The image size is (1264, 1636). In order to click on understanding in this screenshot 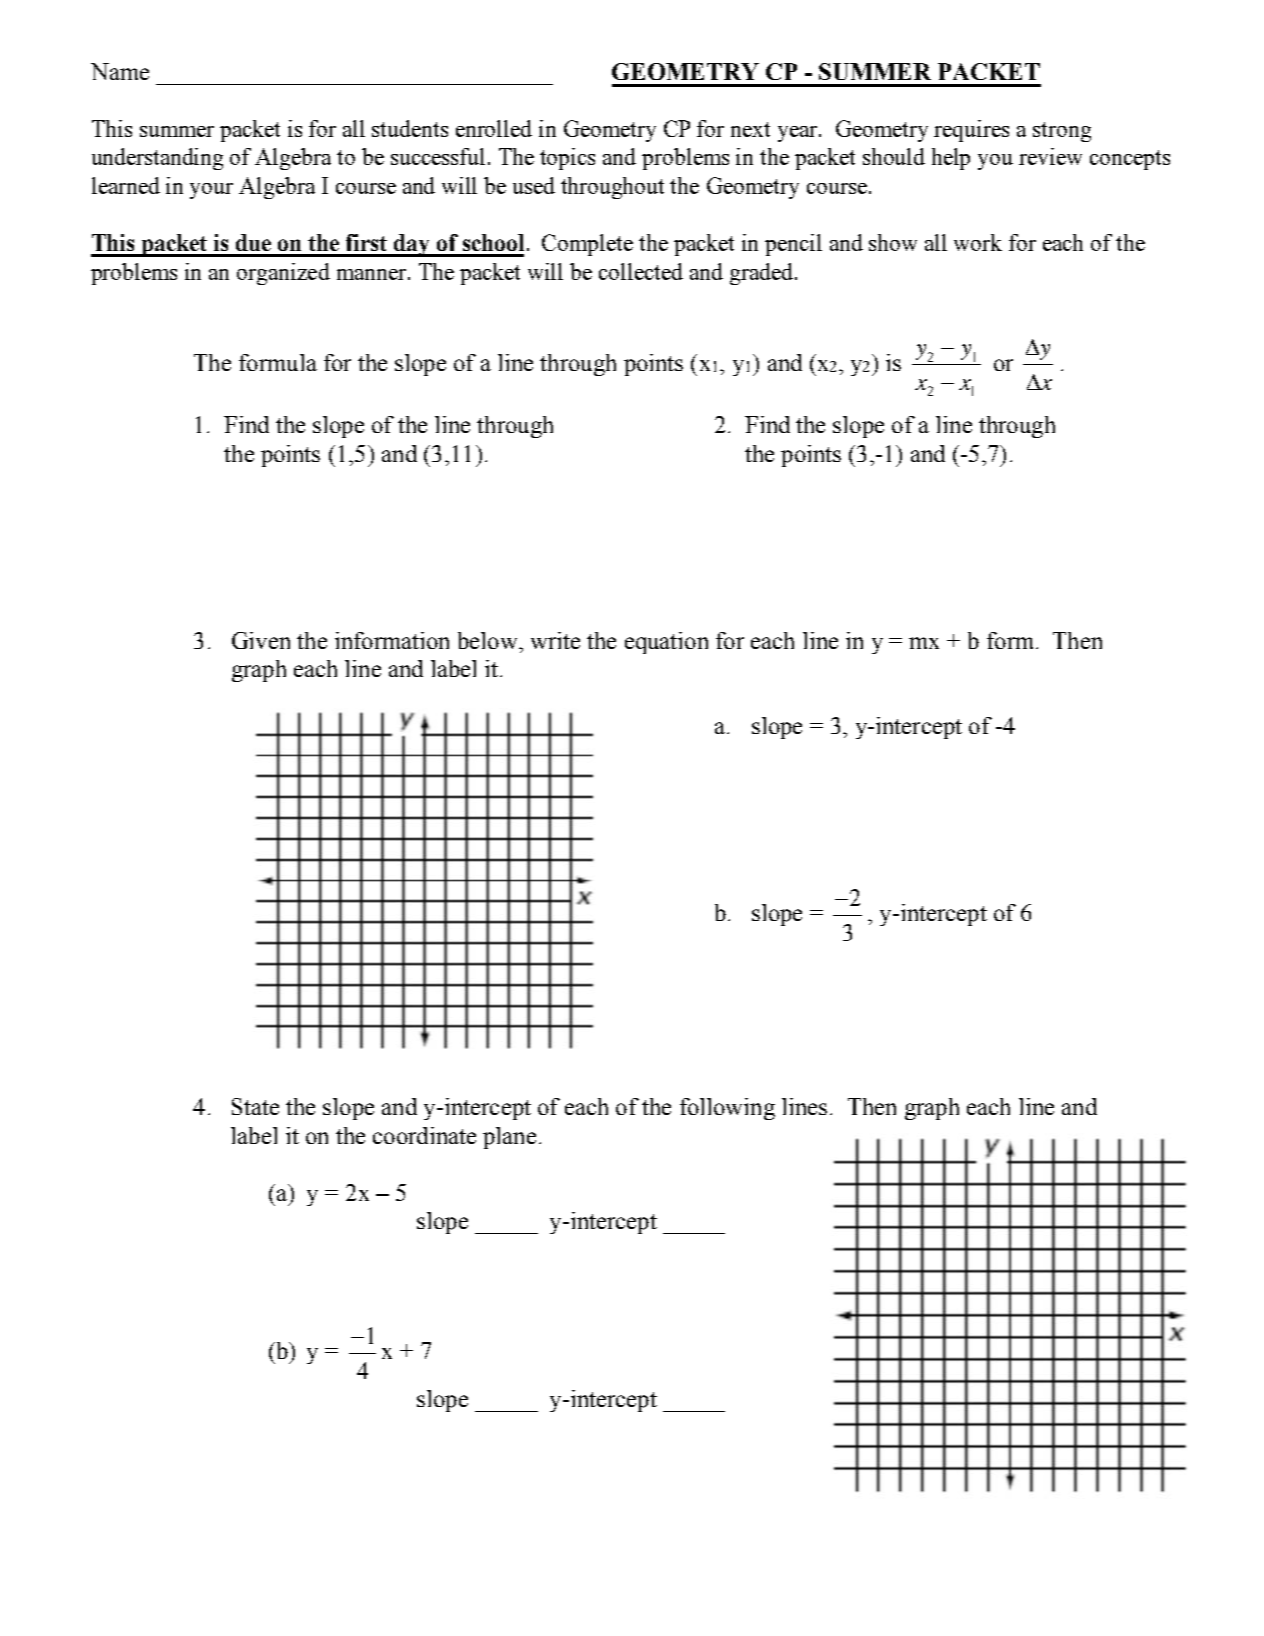, I will do `click(157, 159)`.
